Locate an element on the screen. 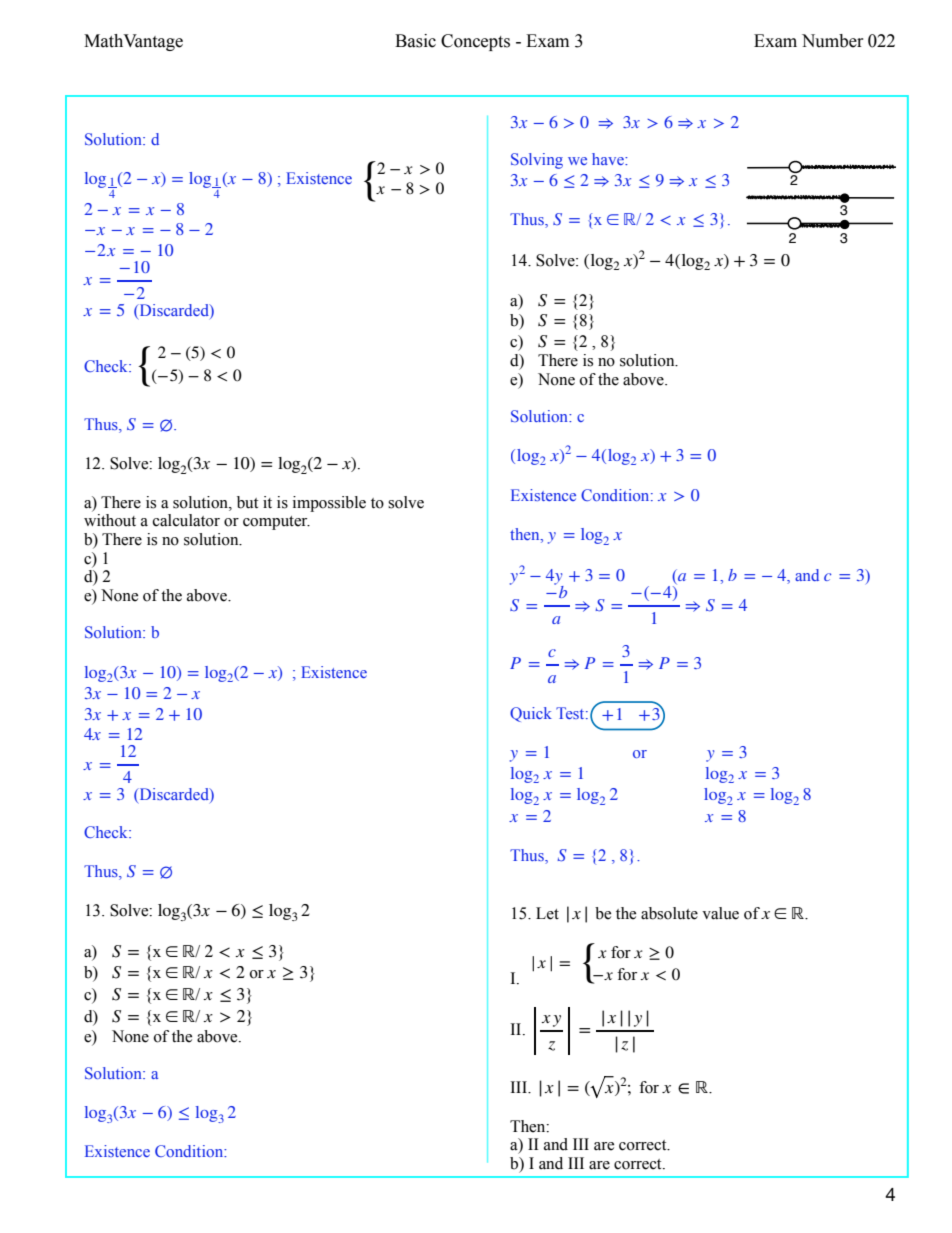 This screenshot has width=952, height=1233. Concepts is located at coordinates (475, 42).
